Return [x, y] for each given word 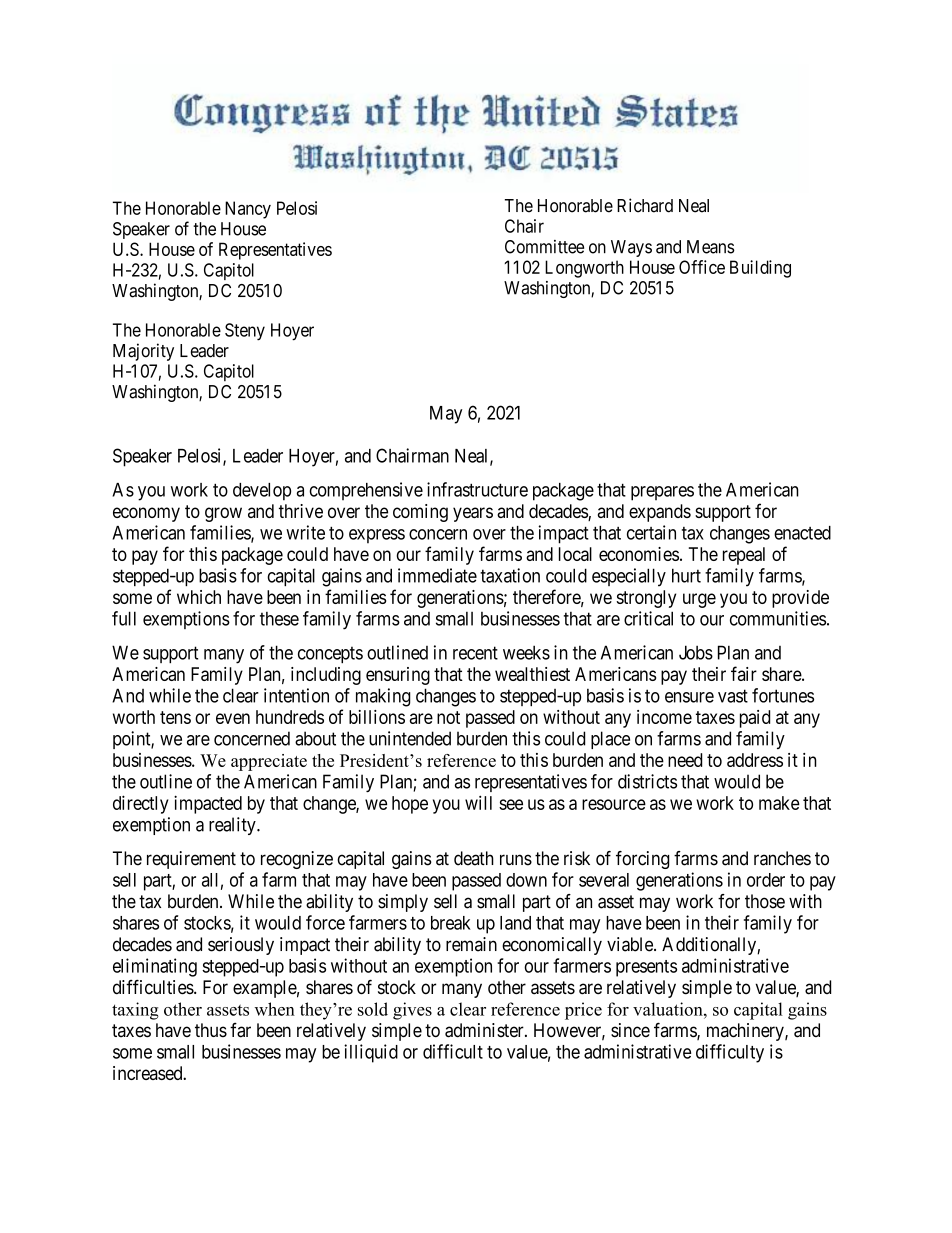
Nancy [248, 210]
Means [711, 247]
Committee [544, 247]
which [199, 597]
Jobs [696, 652]
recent [475, 653]
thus [211, 1030]
